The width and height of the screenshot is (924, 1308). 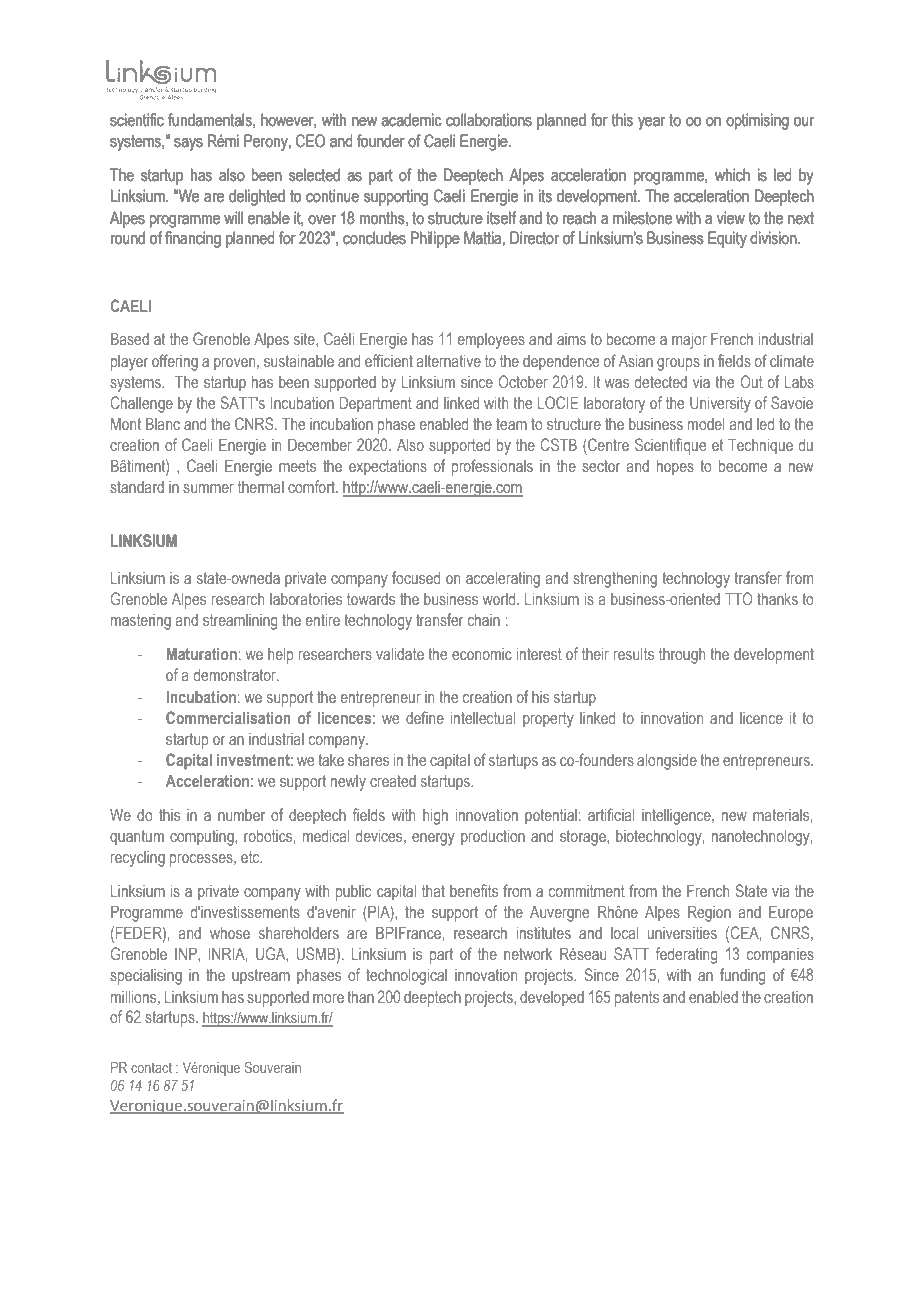 I want to click on contact, so click(x=151, y=1068).
